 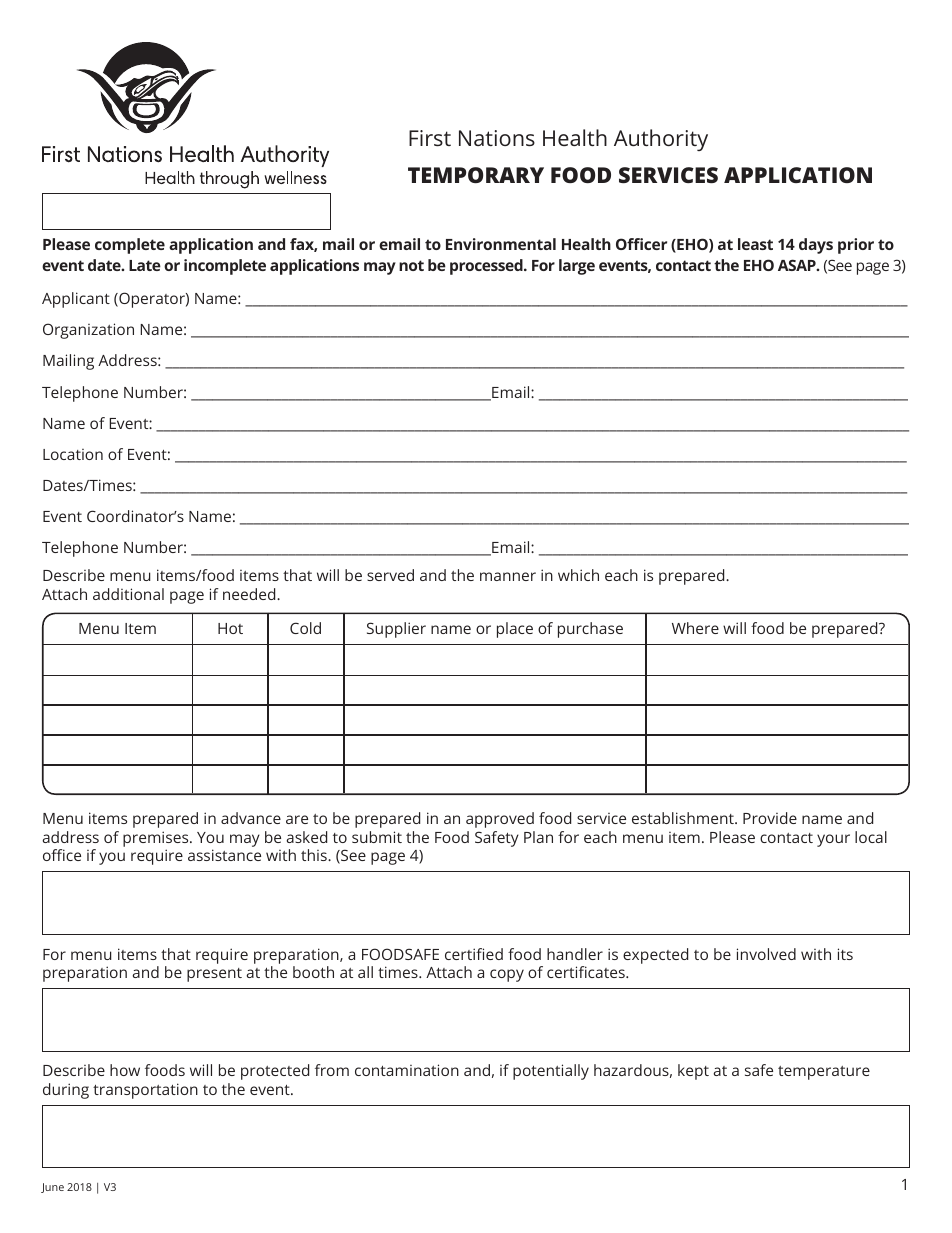 What do you see at coordinates (157, 839) in the screenshot?
I see `premises` at bounding box center [157, 839].
